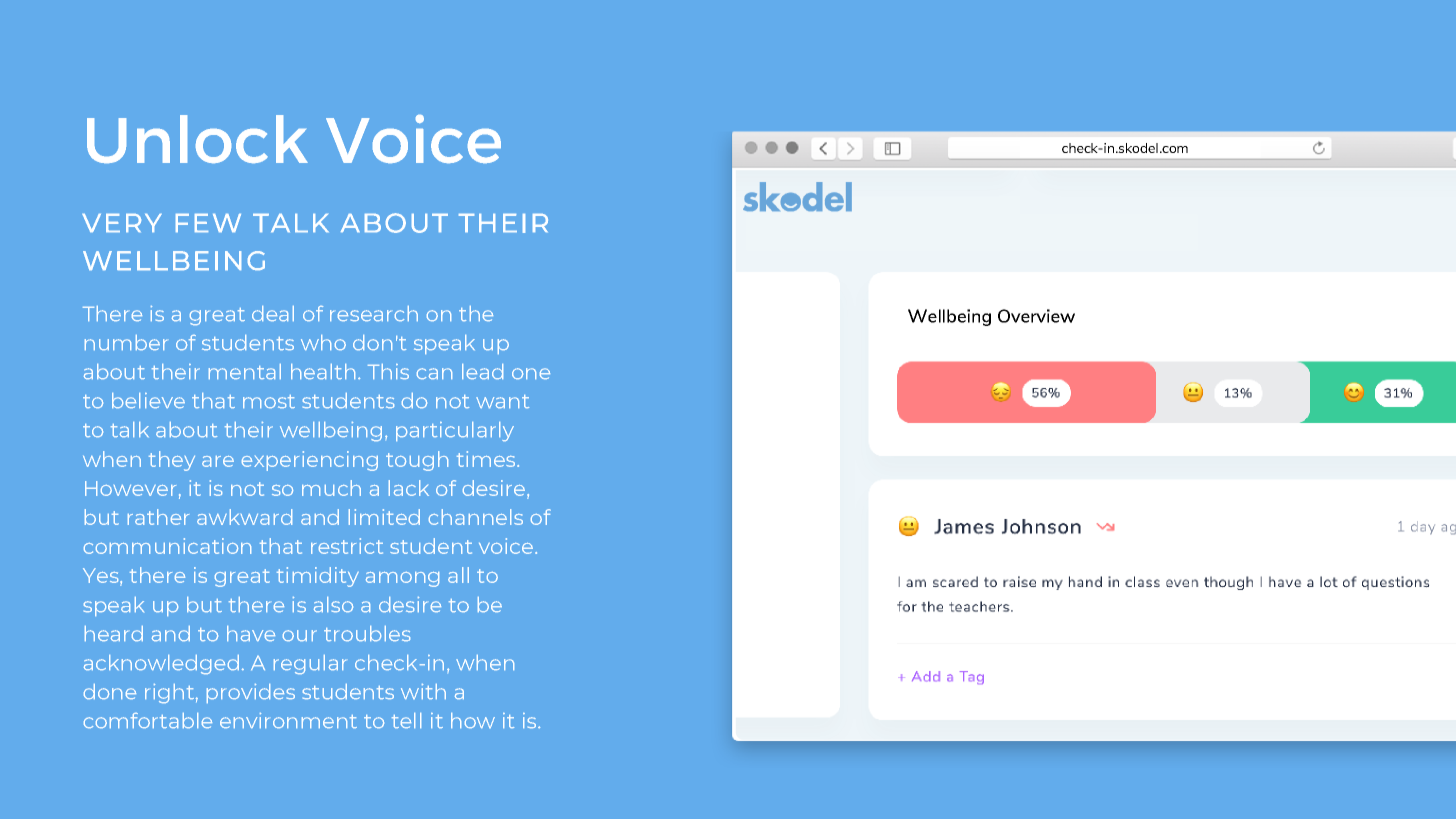 This document has height=819, width=1456. Describe the element at coordinates (374, 313) in the document. I see `research` at that location.
